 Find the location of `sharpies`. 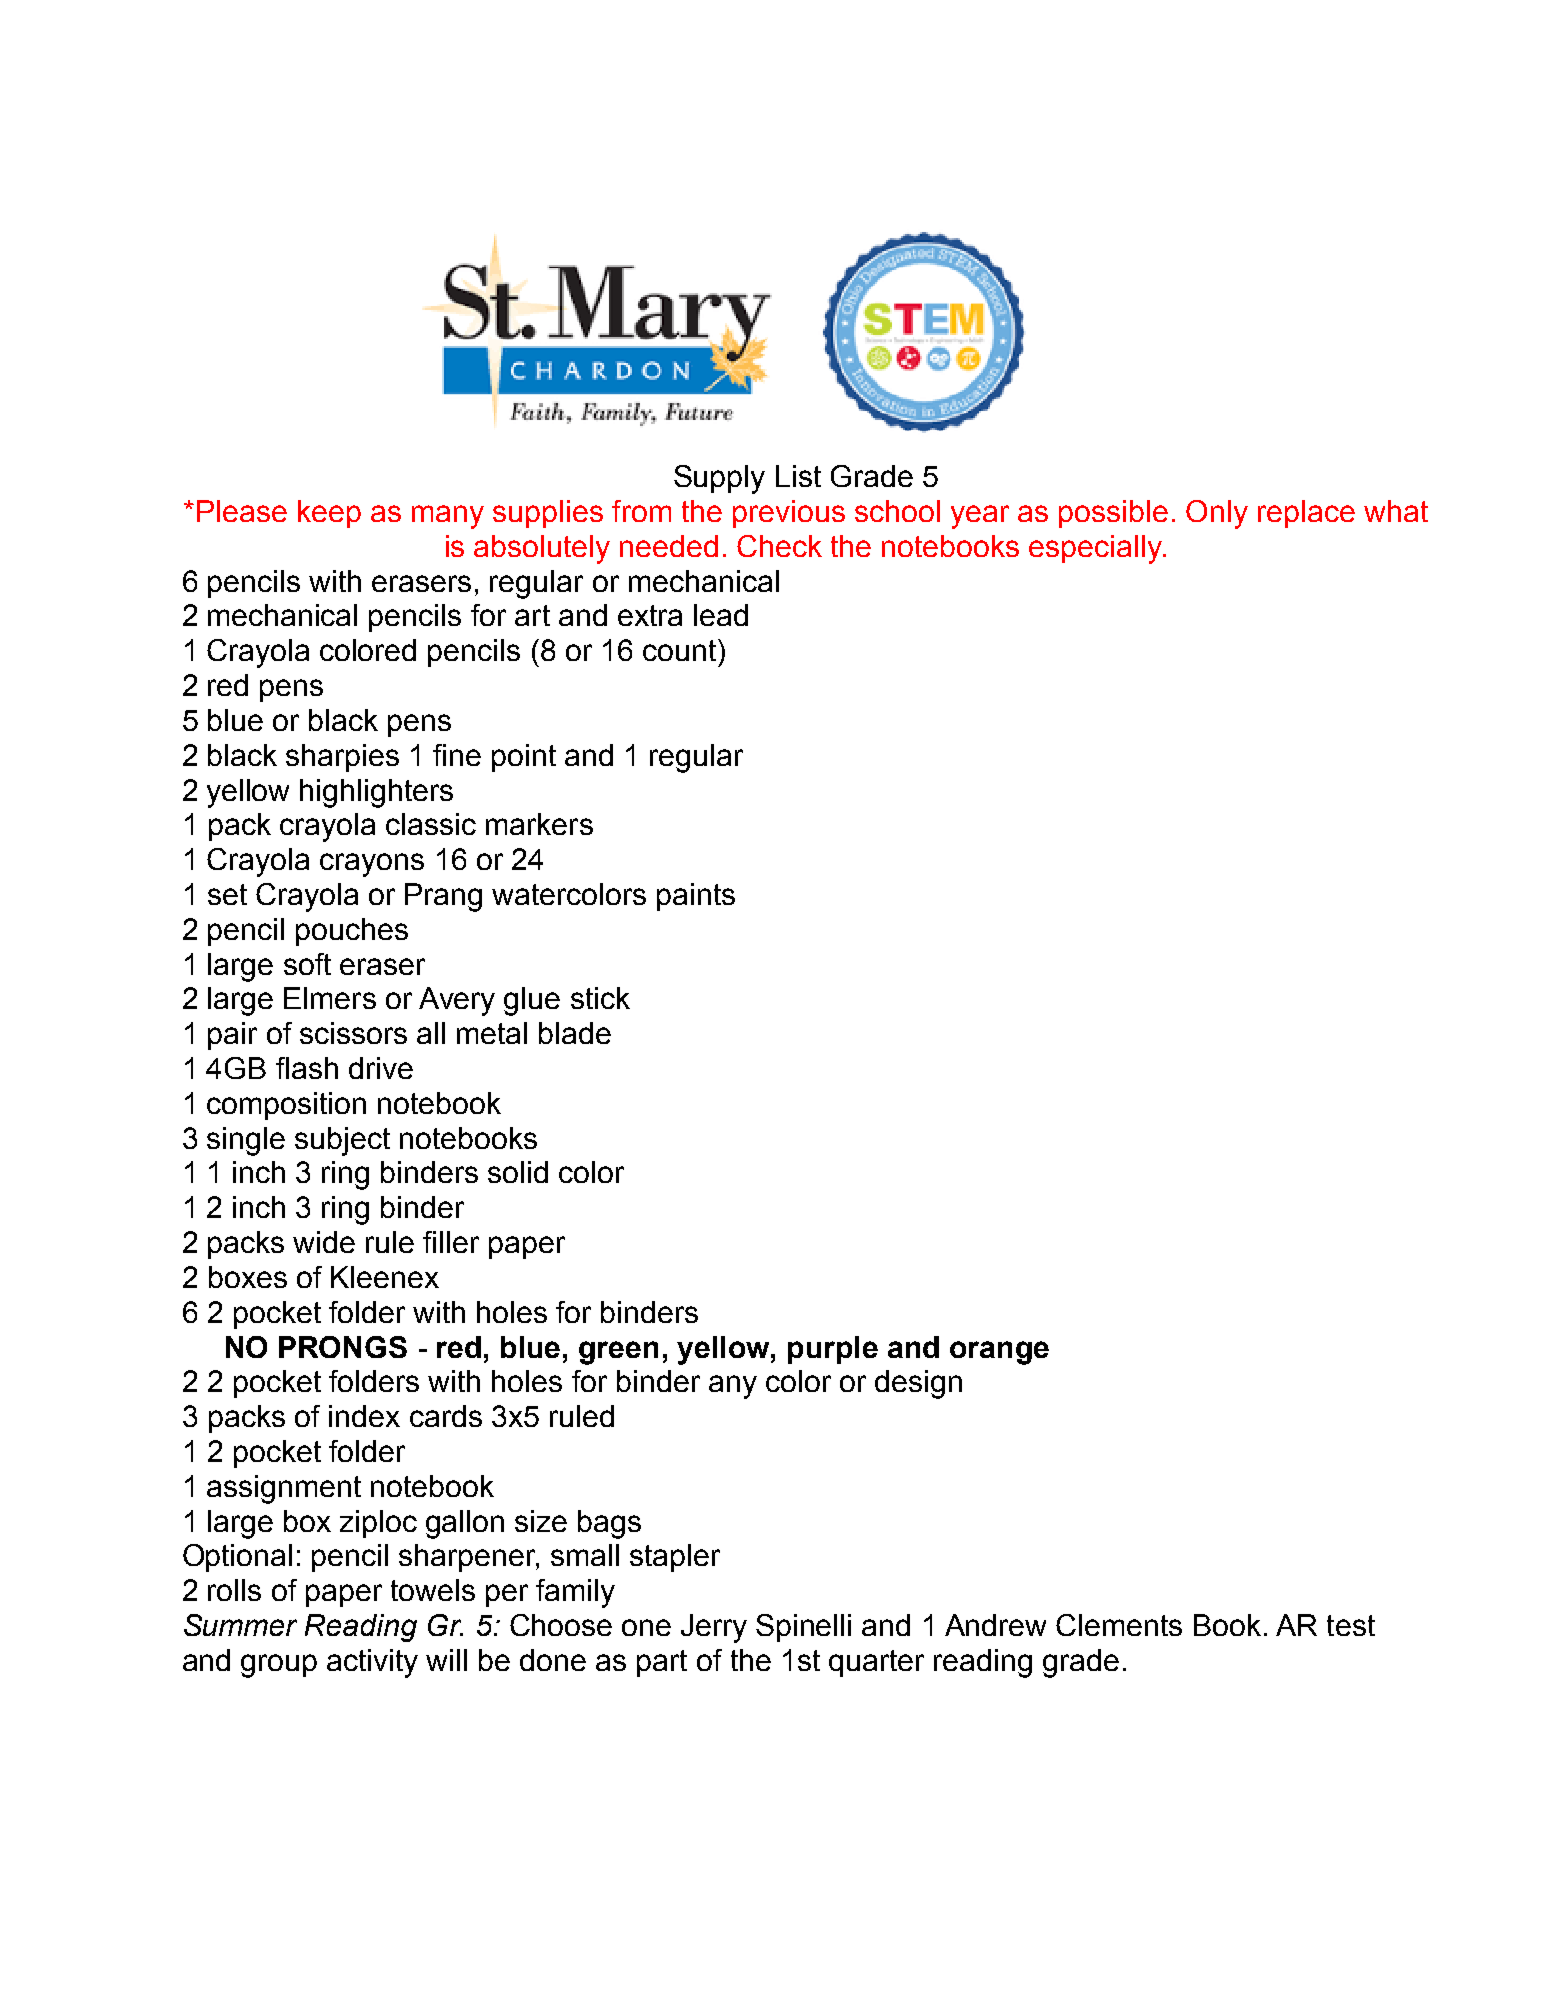

sharpies is located at coordinates (342, 758).
